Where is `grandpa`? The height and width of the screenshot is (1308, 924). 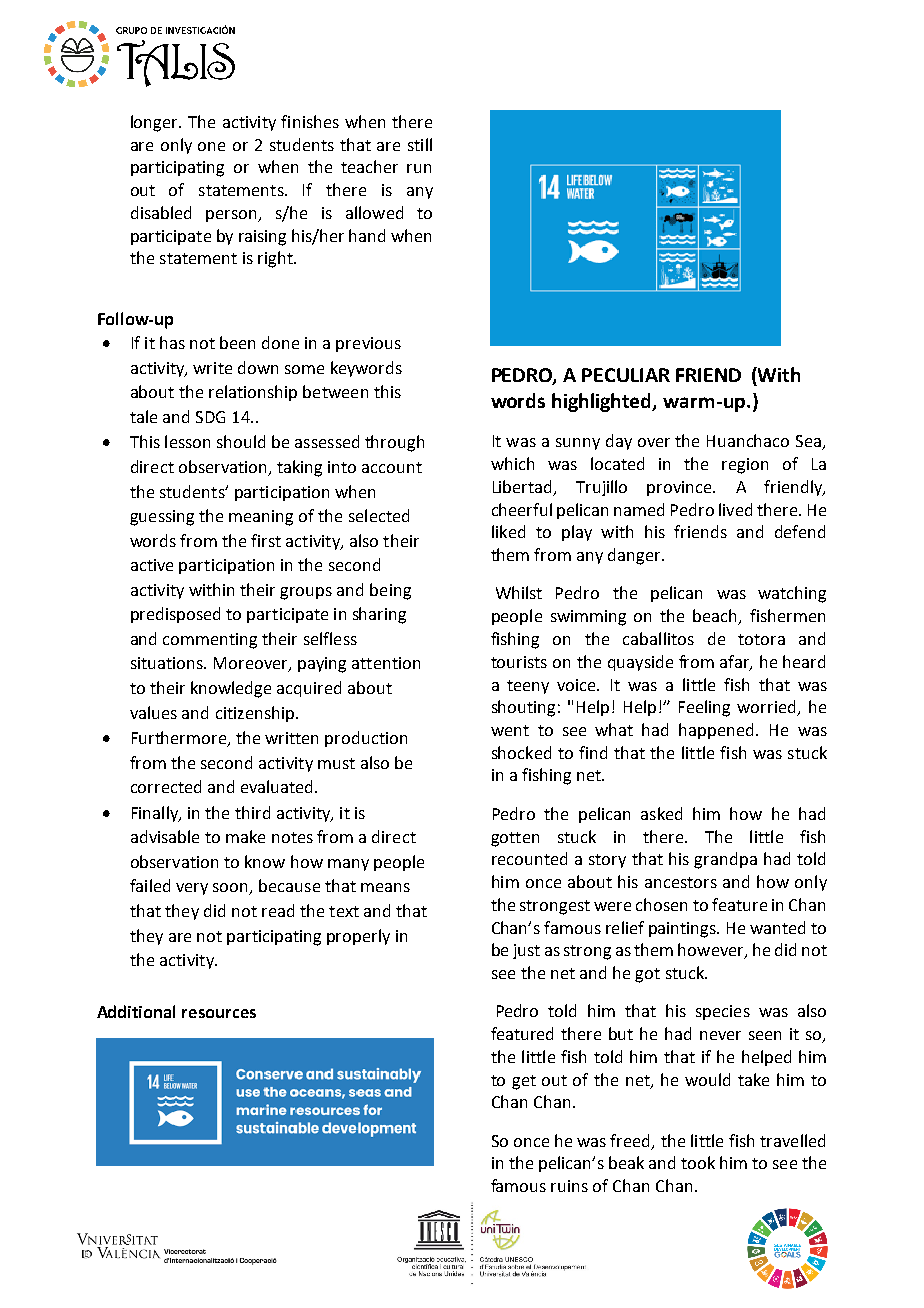 grandpa is located at coordinates (725, 860).
